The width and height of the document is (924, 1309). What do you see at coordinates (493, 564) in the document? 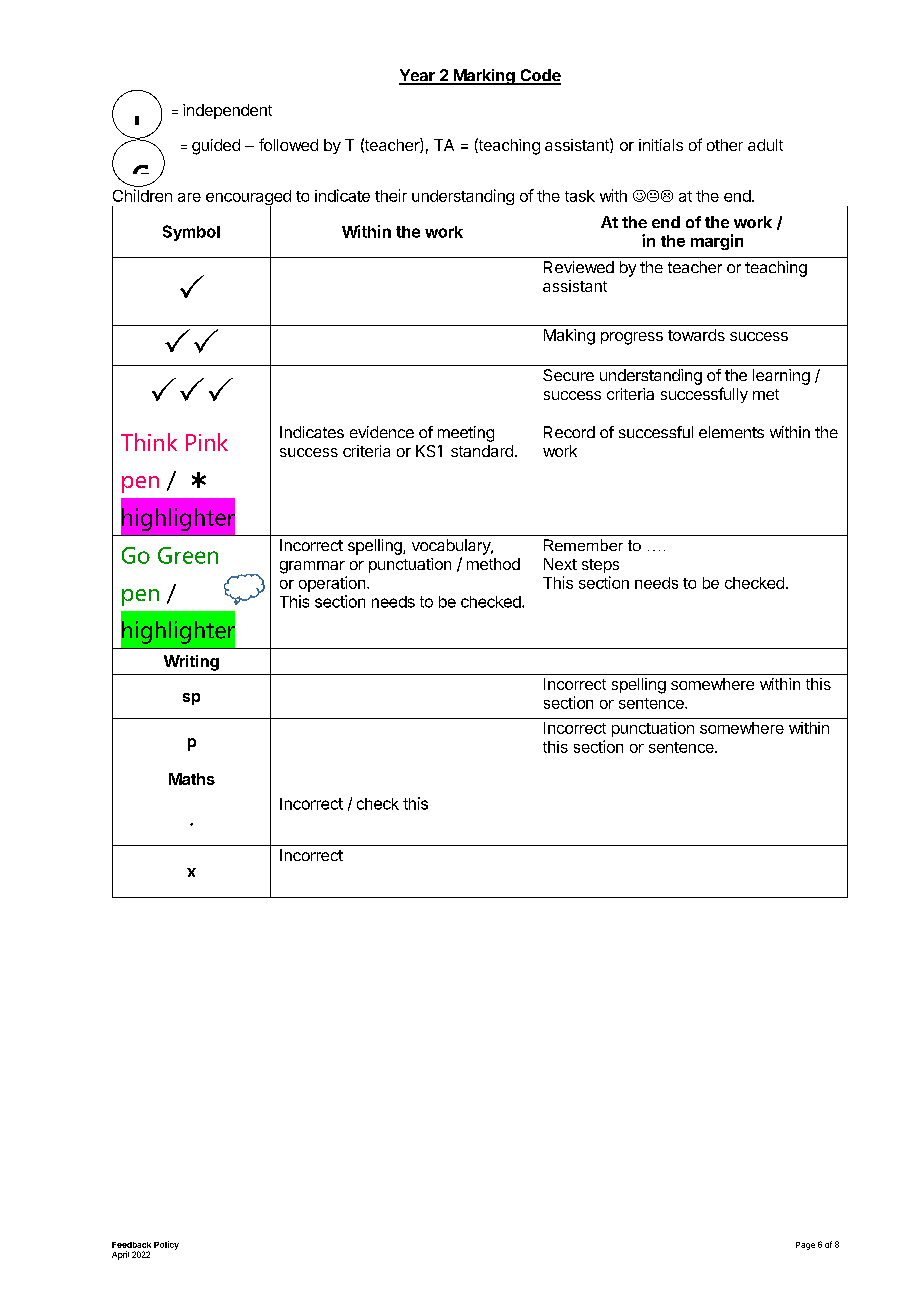
I see `method` at bounding box center [493, 564].
